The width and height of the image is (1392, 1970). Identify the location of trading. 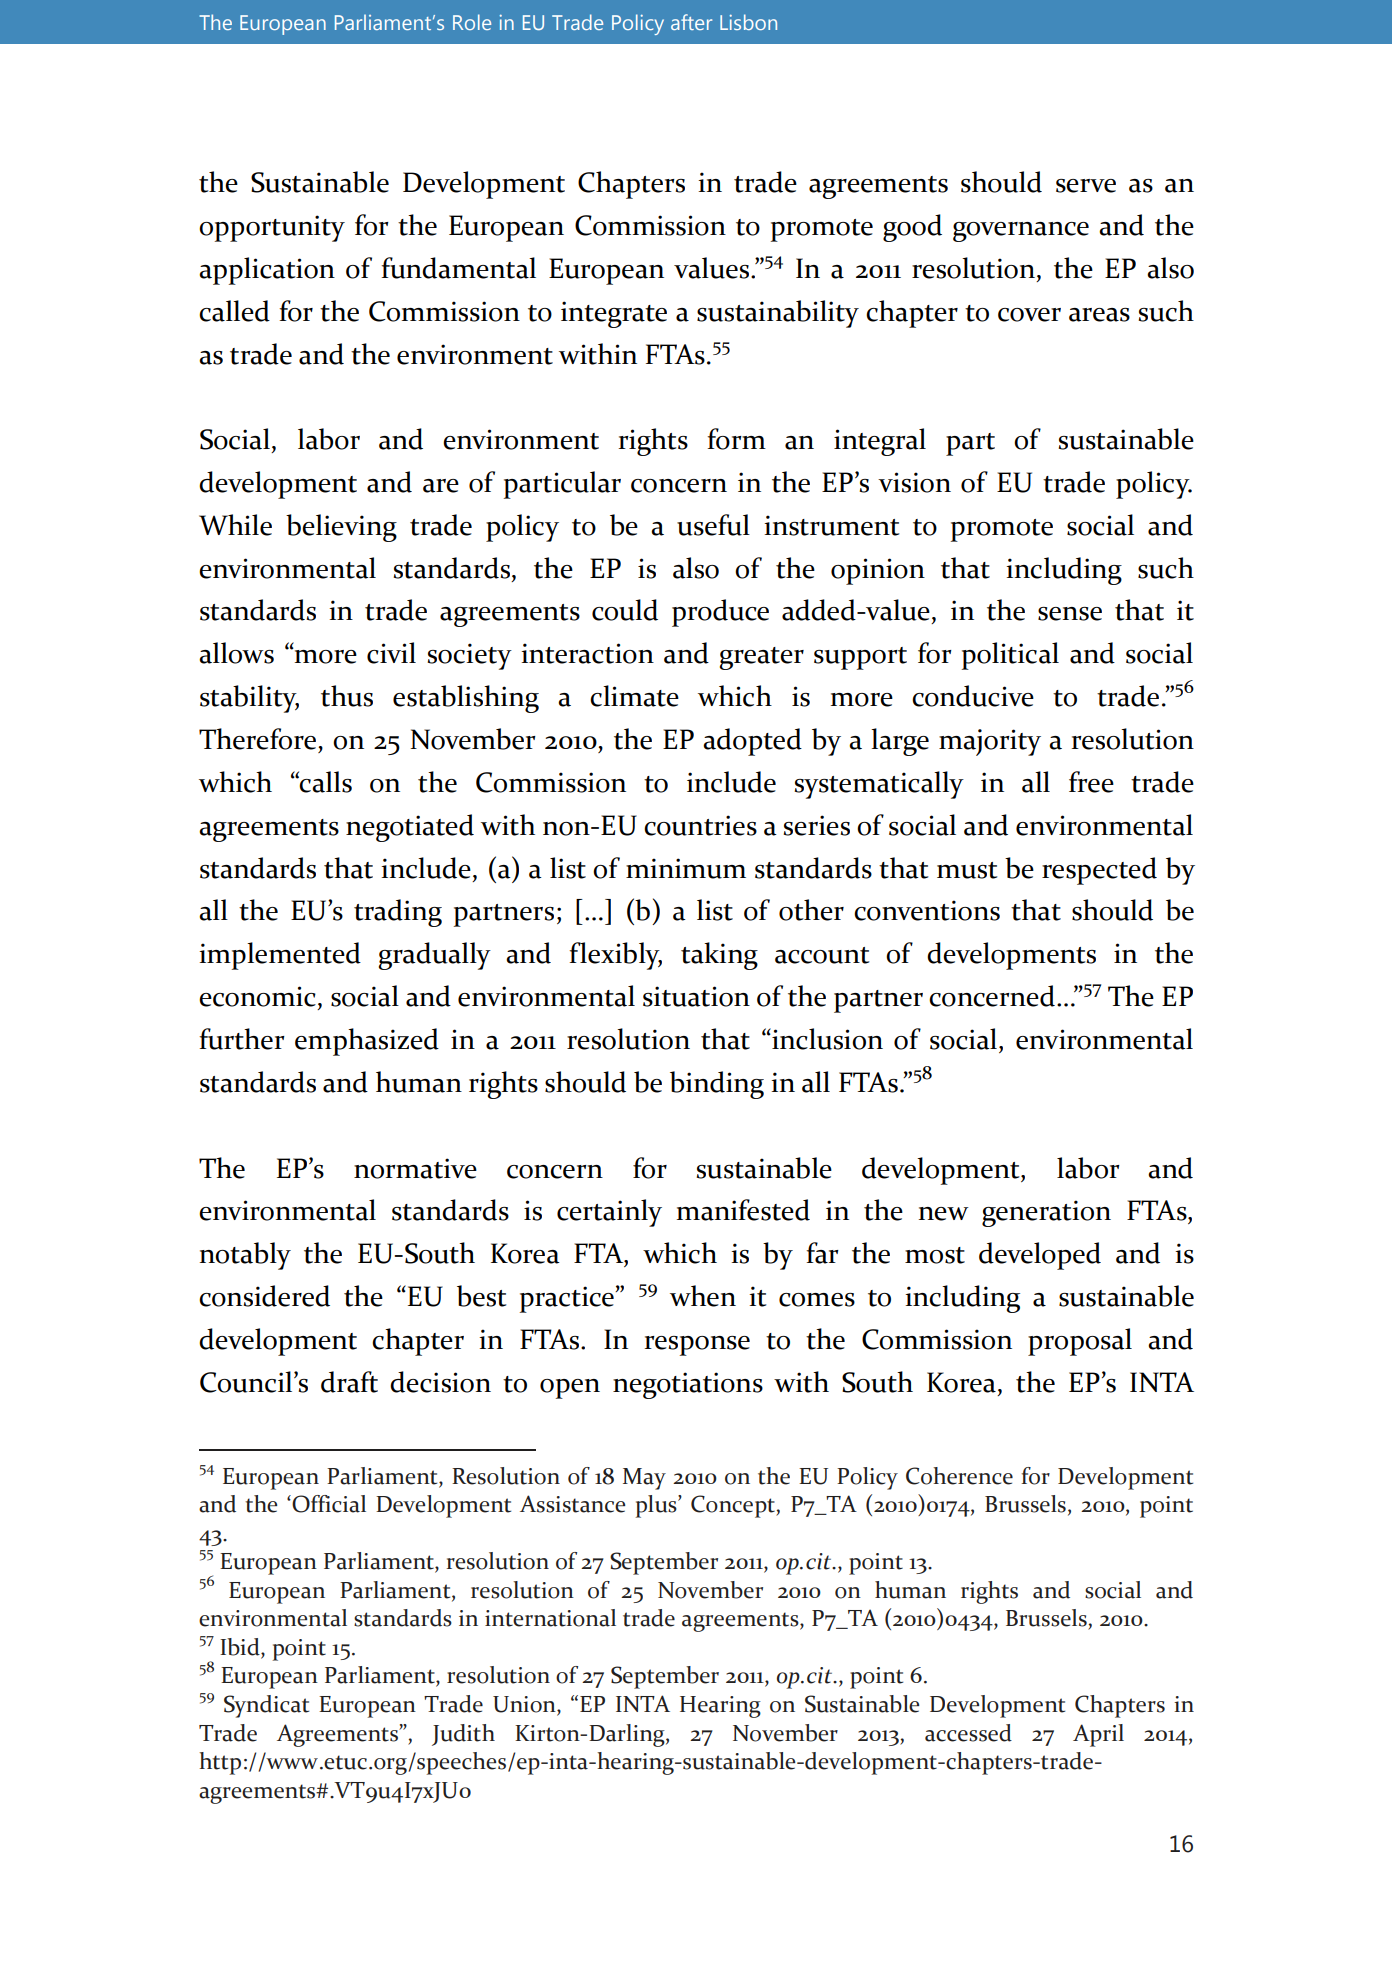
(398, 913).
